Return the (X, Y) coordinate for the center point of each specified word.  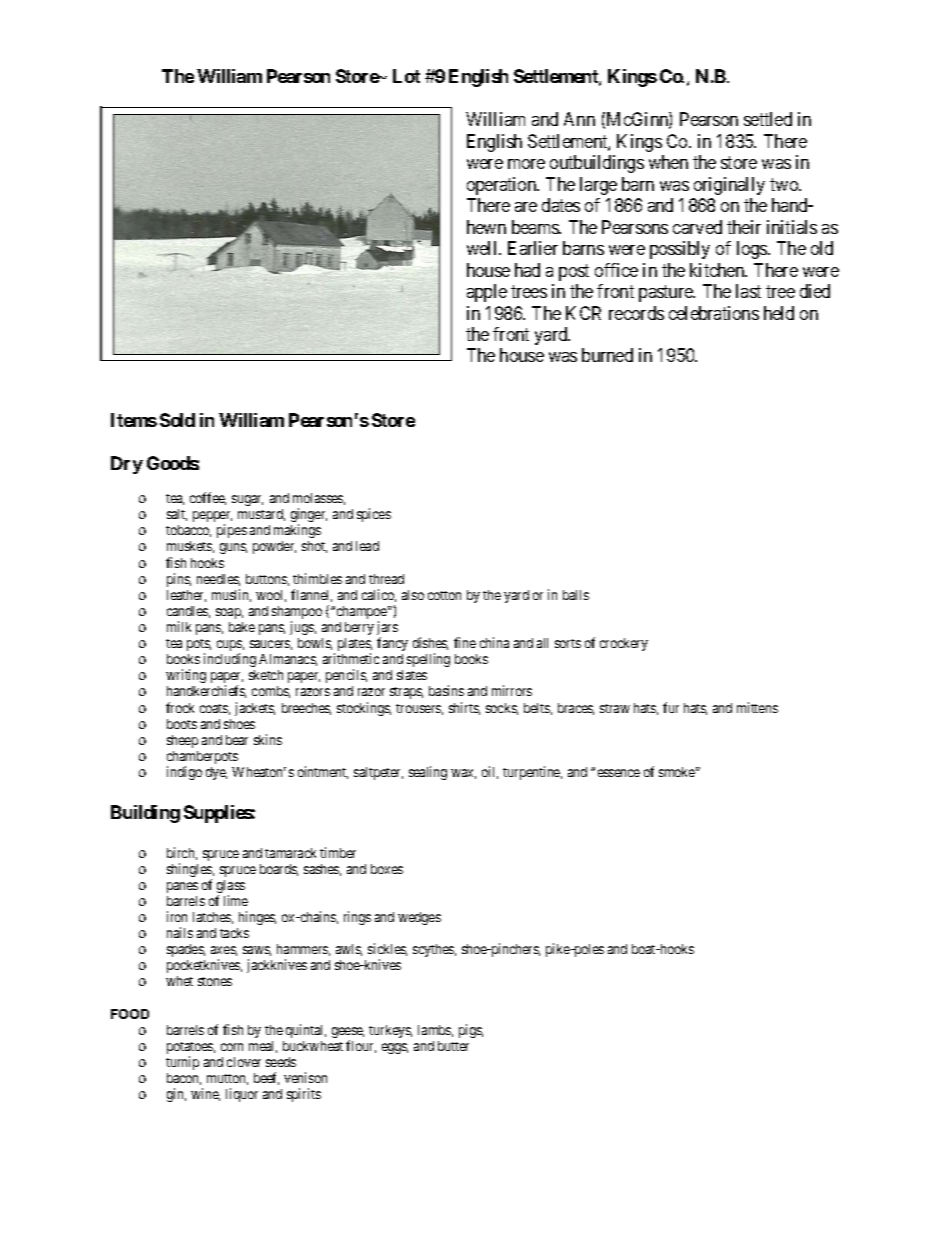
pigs (471, 1031)
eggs (395, 1048)
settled (768, 119)
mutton (227, 1079)
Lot (406, 76)
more (526, 164)
